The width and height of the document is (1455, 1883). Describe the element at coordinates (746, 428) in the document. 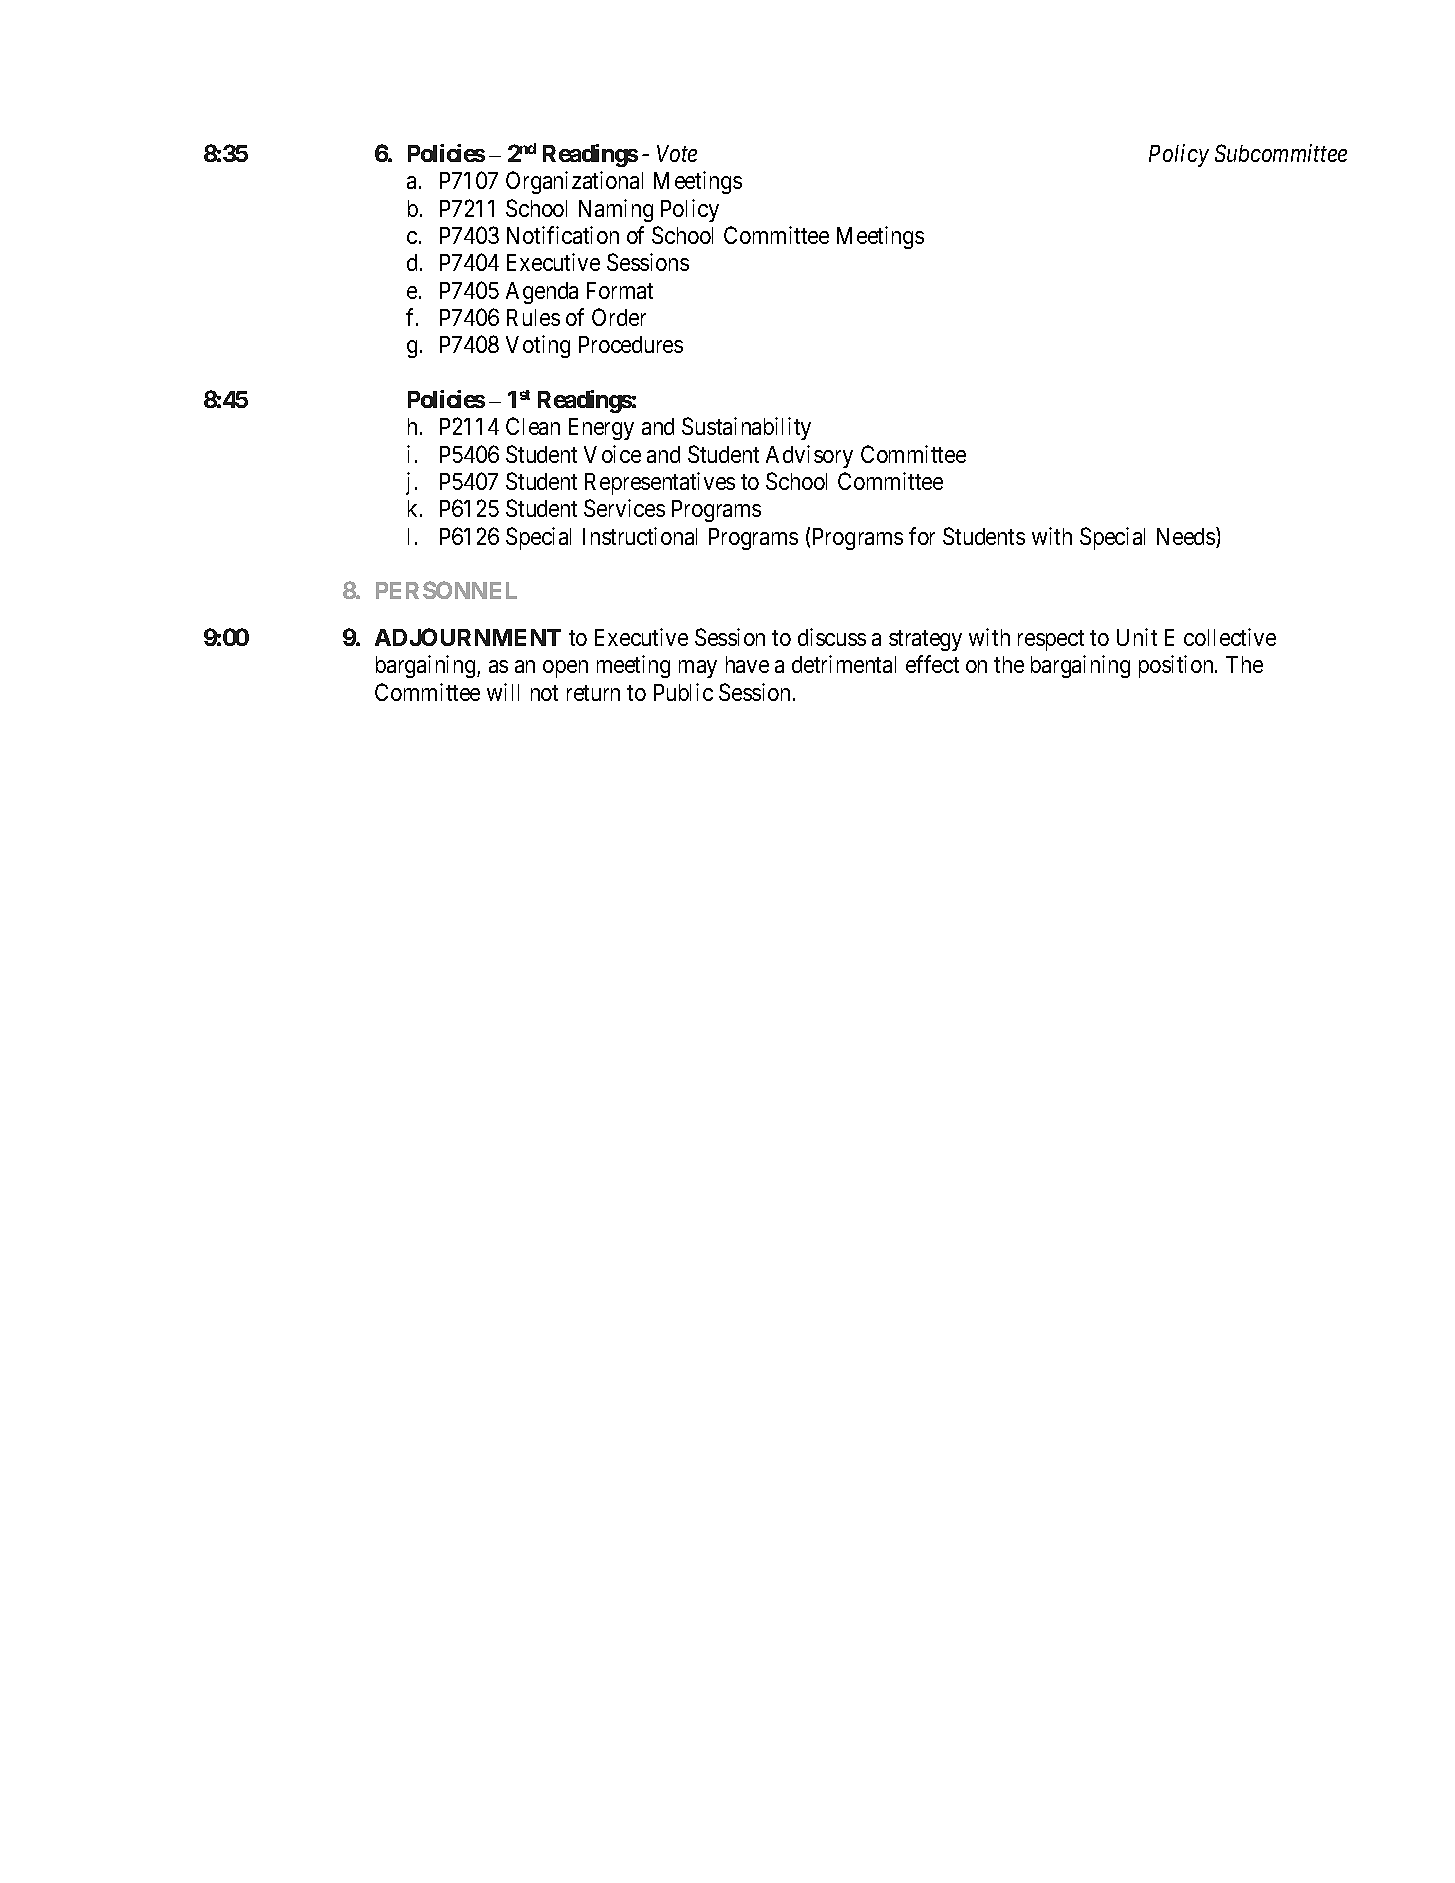

I see `Sustainability` at that location.
